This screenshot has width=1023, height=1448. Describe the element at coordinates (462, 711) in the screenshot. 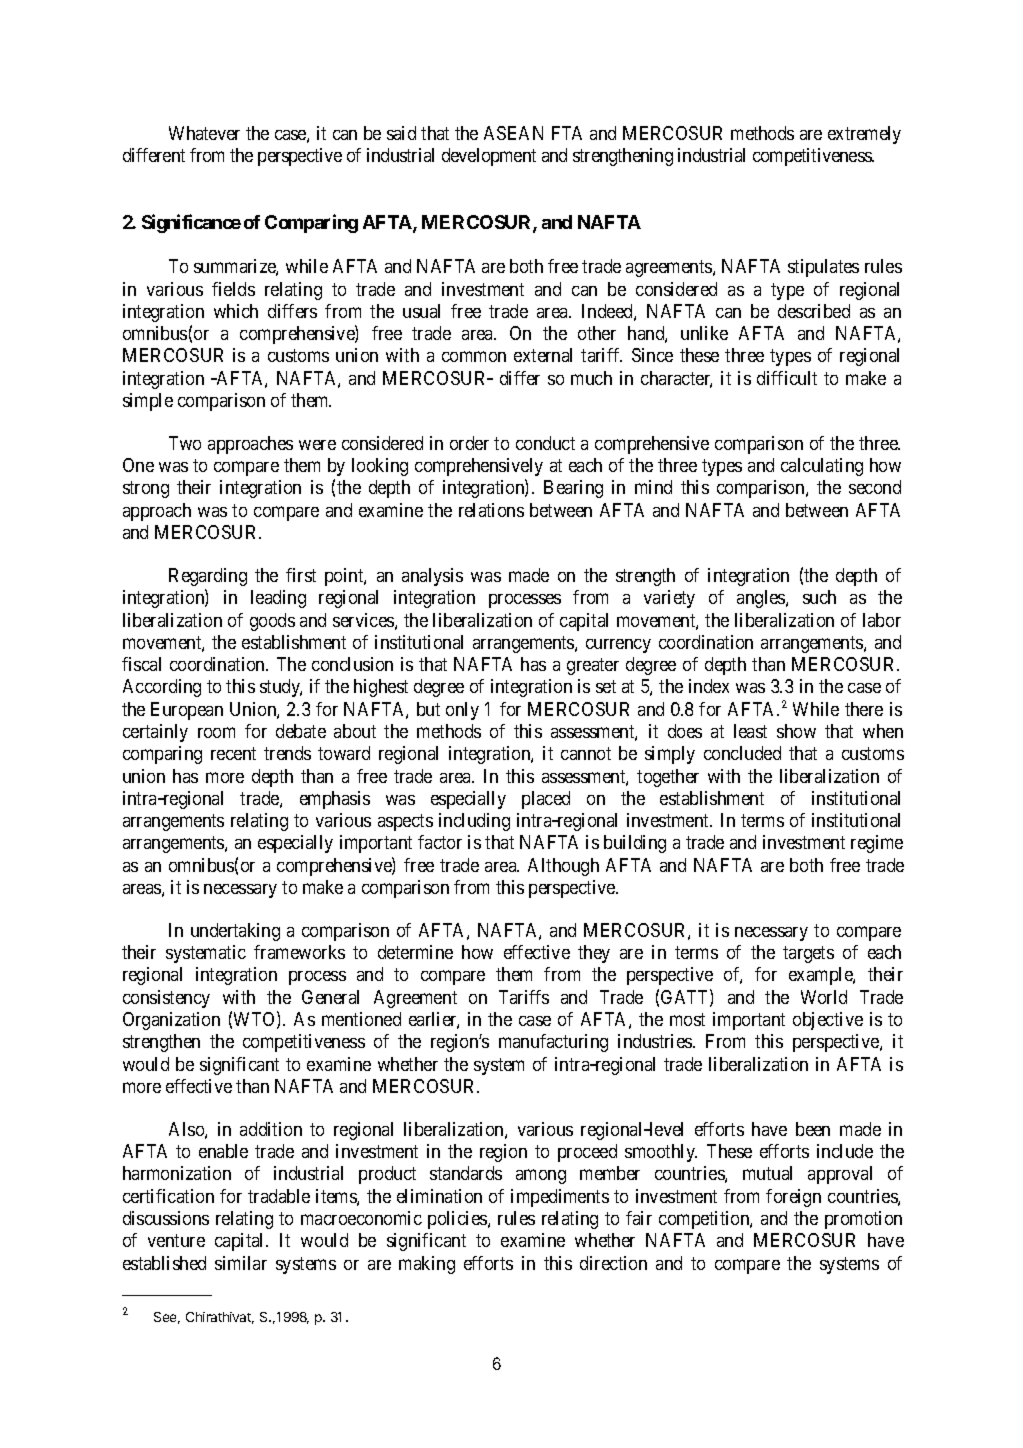

I see `only` at that location.
